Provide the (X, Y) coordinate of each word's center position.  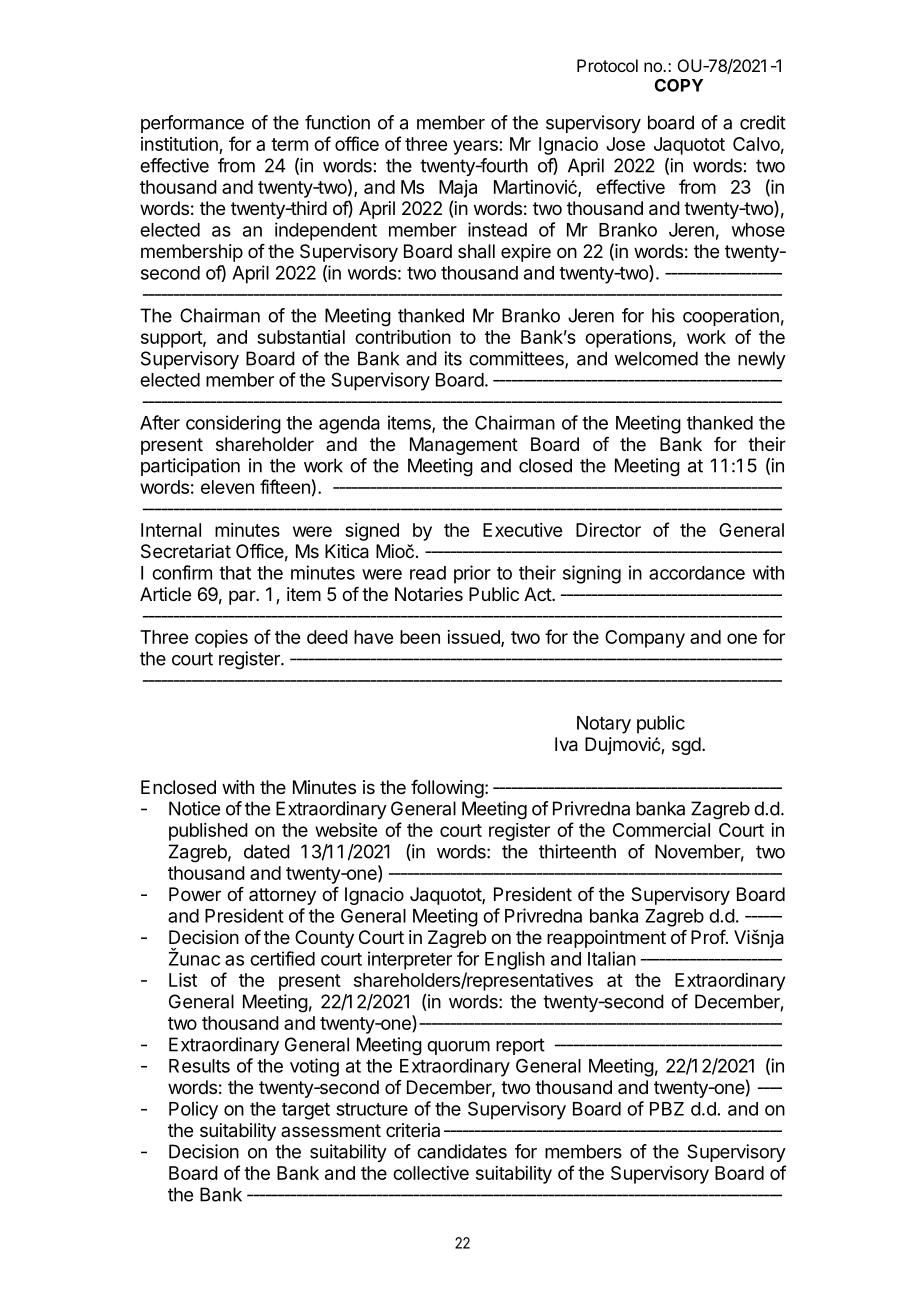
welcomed (656, 358)
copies (221, 639)
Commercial (661, 830)
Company (645, 639)
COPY (679, 85)
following (447, 789)
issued (474, 638)
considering (233, 424)
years (475, 147)
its (453, 358)
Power (195, 894)
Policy (193, 1110)
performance (192, 124)
